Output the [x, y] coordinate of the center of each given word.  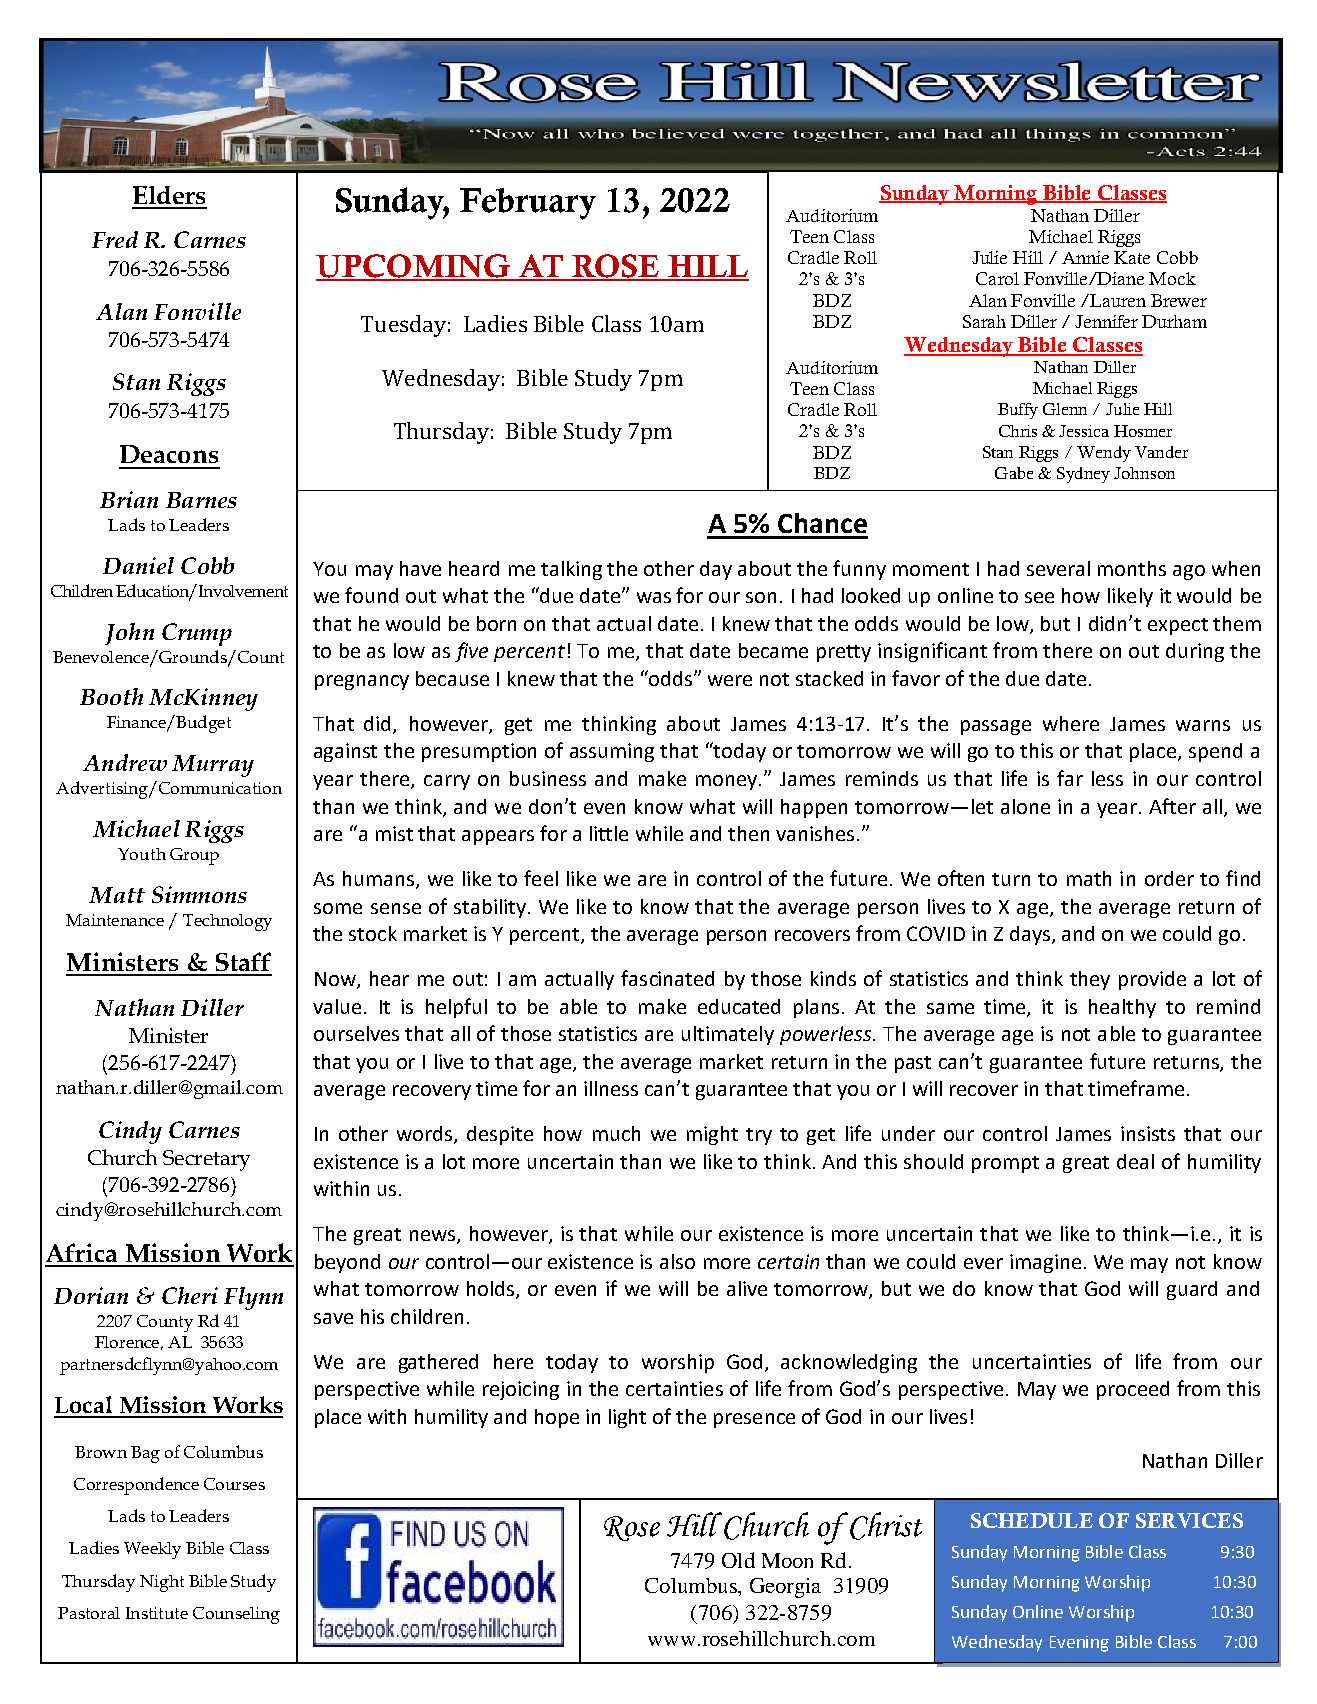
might [712, 1135]
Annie [1085, 257]
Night [162, 1583]
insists [1148, 1133]
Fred [115, 239]
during [1195, 652]
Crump [197, 634]
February [528, 204]
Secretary [206, 1160]
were [730, 680]
